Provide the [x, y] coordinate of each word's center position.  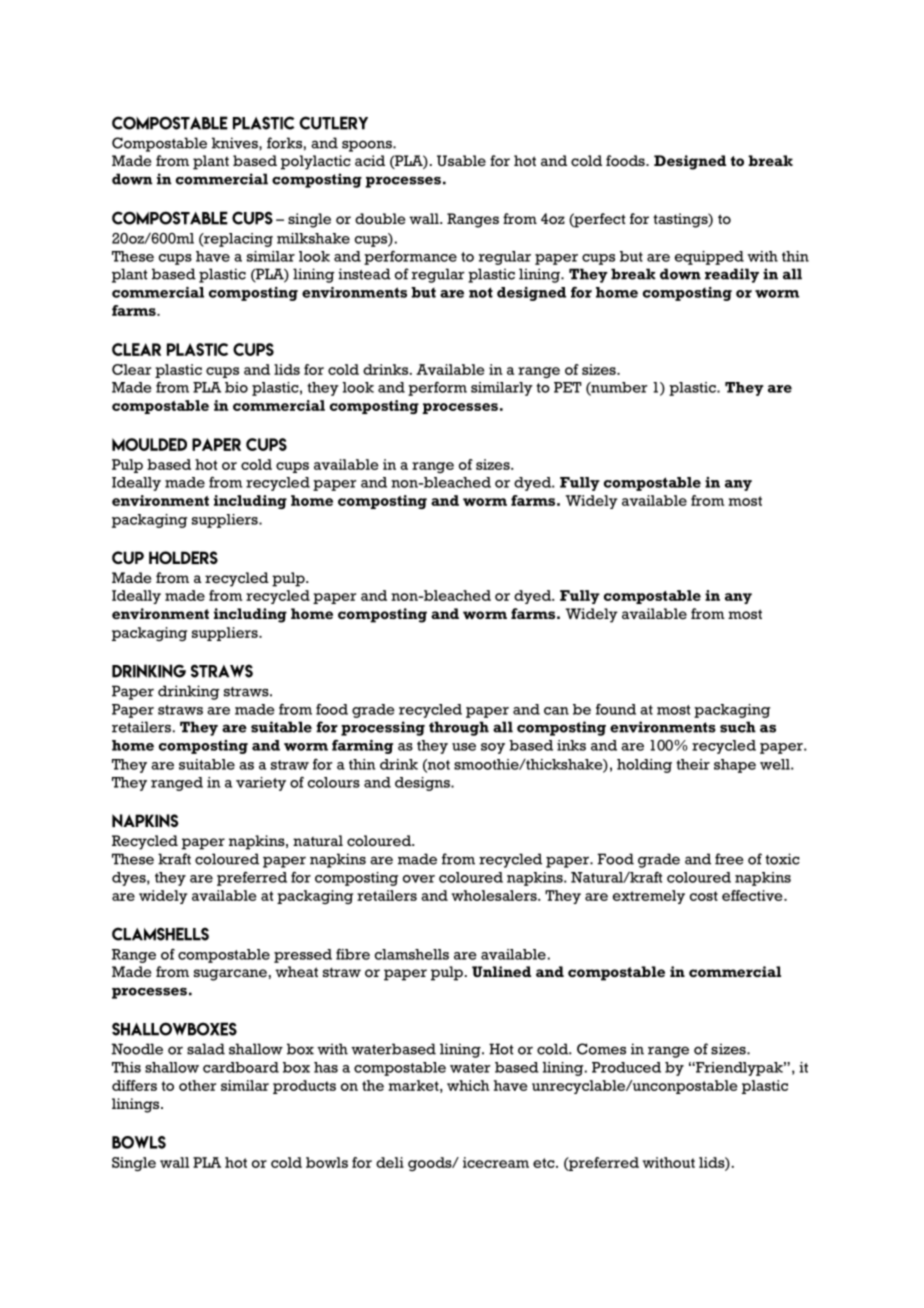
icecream [496, 1162]
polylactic [316, 162]
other [197, 1085]
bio [236, 387]
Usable [461, 160]
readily [732, 275]
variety [261, 784]
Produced [626, 1067]
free [729, 859]
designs [423, 784]
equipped [709, 258]
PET [567, 387]
